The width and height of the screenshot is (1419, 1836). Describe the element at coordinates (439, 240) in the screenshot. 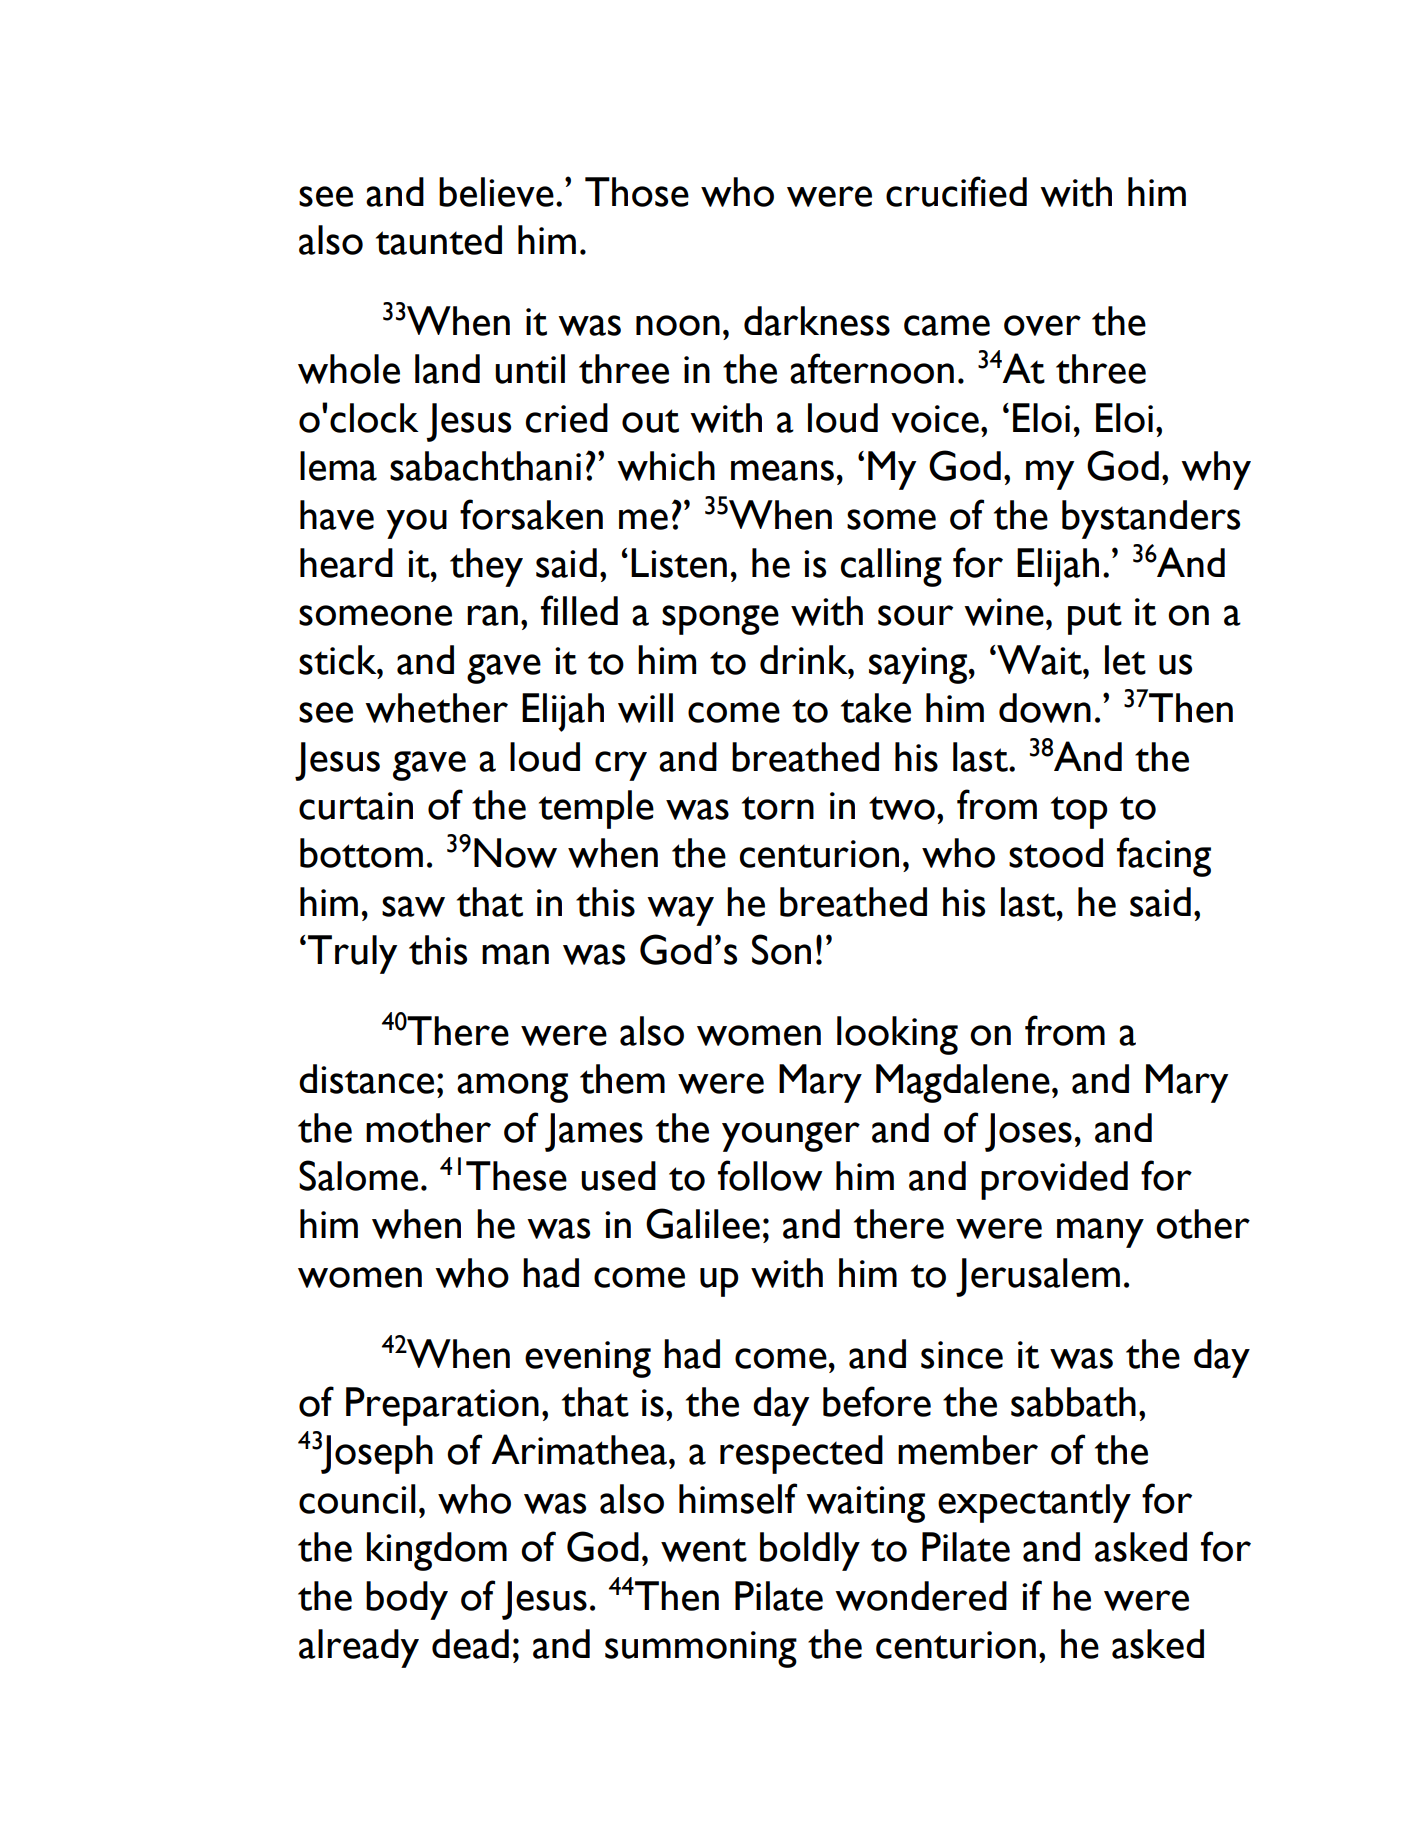

I see `taunted` at that location.
